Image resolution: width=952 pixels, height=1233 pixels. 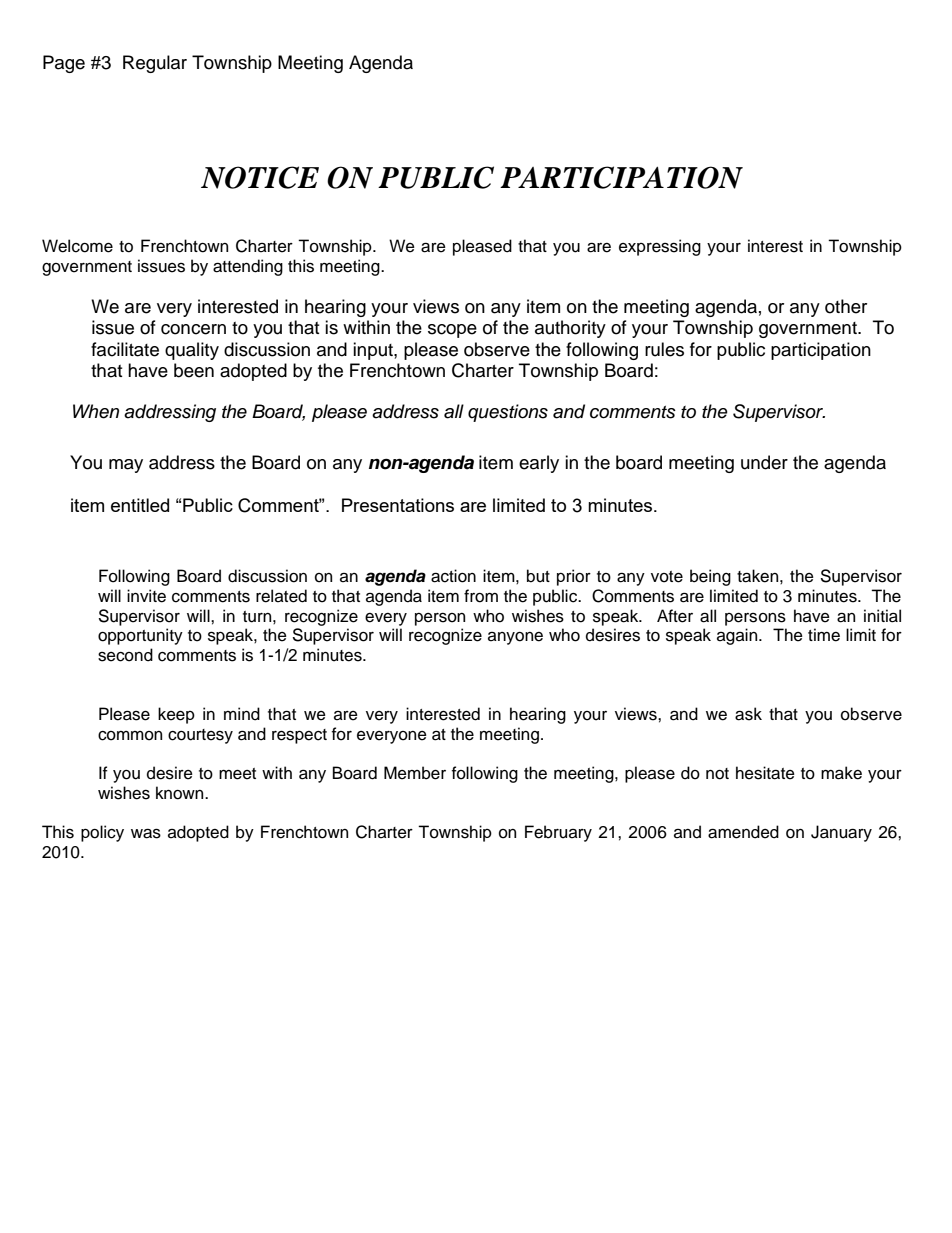 What do you see at coordinates (764, 462) in the screenshot?
I see `under` at bounding box center [764, 462].
